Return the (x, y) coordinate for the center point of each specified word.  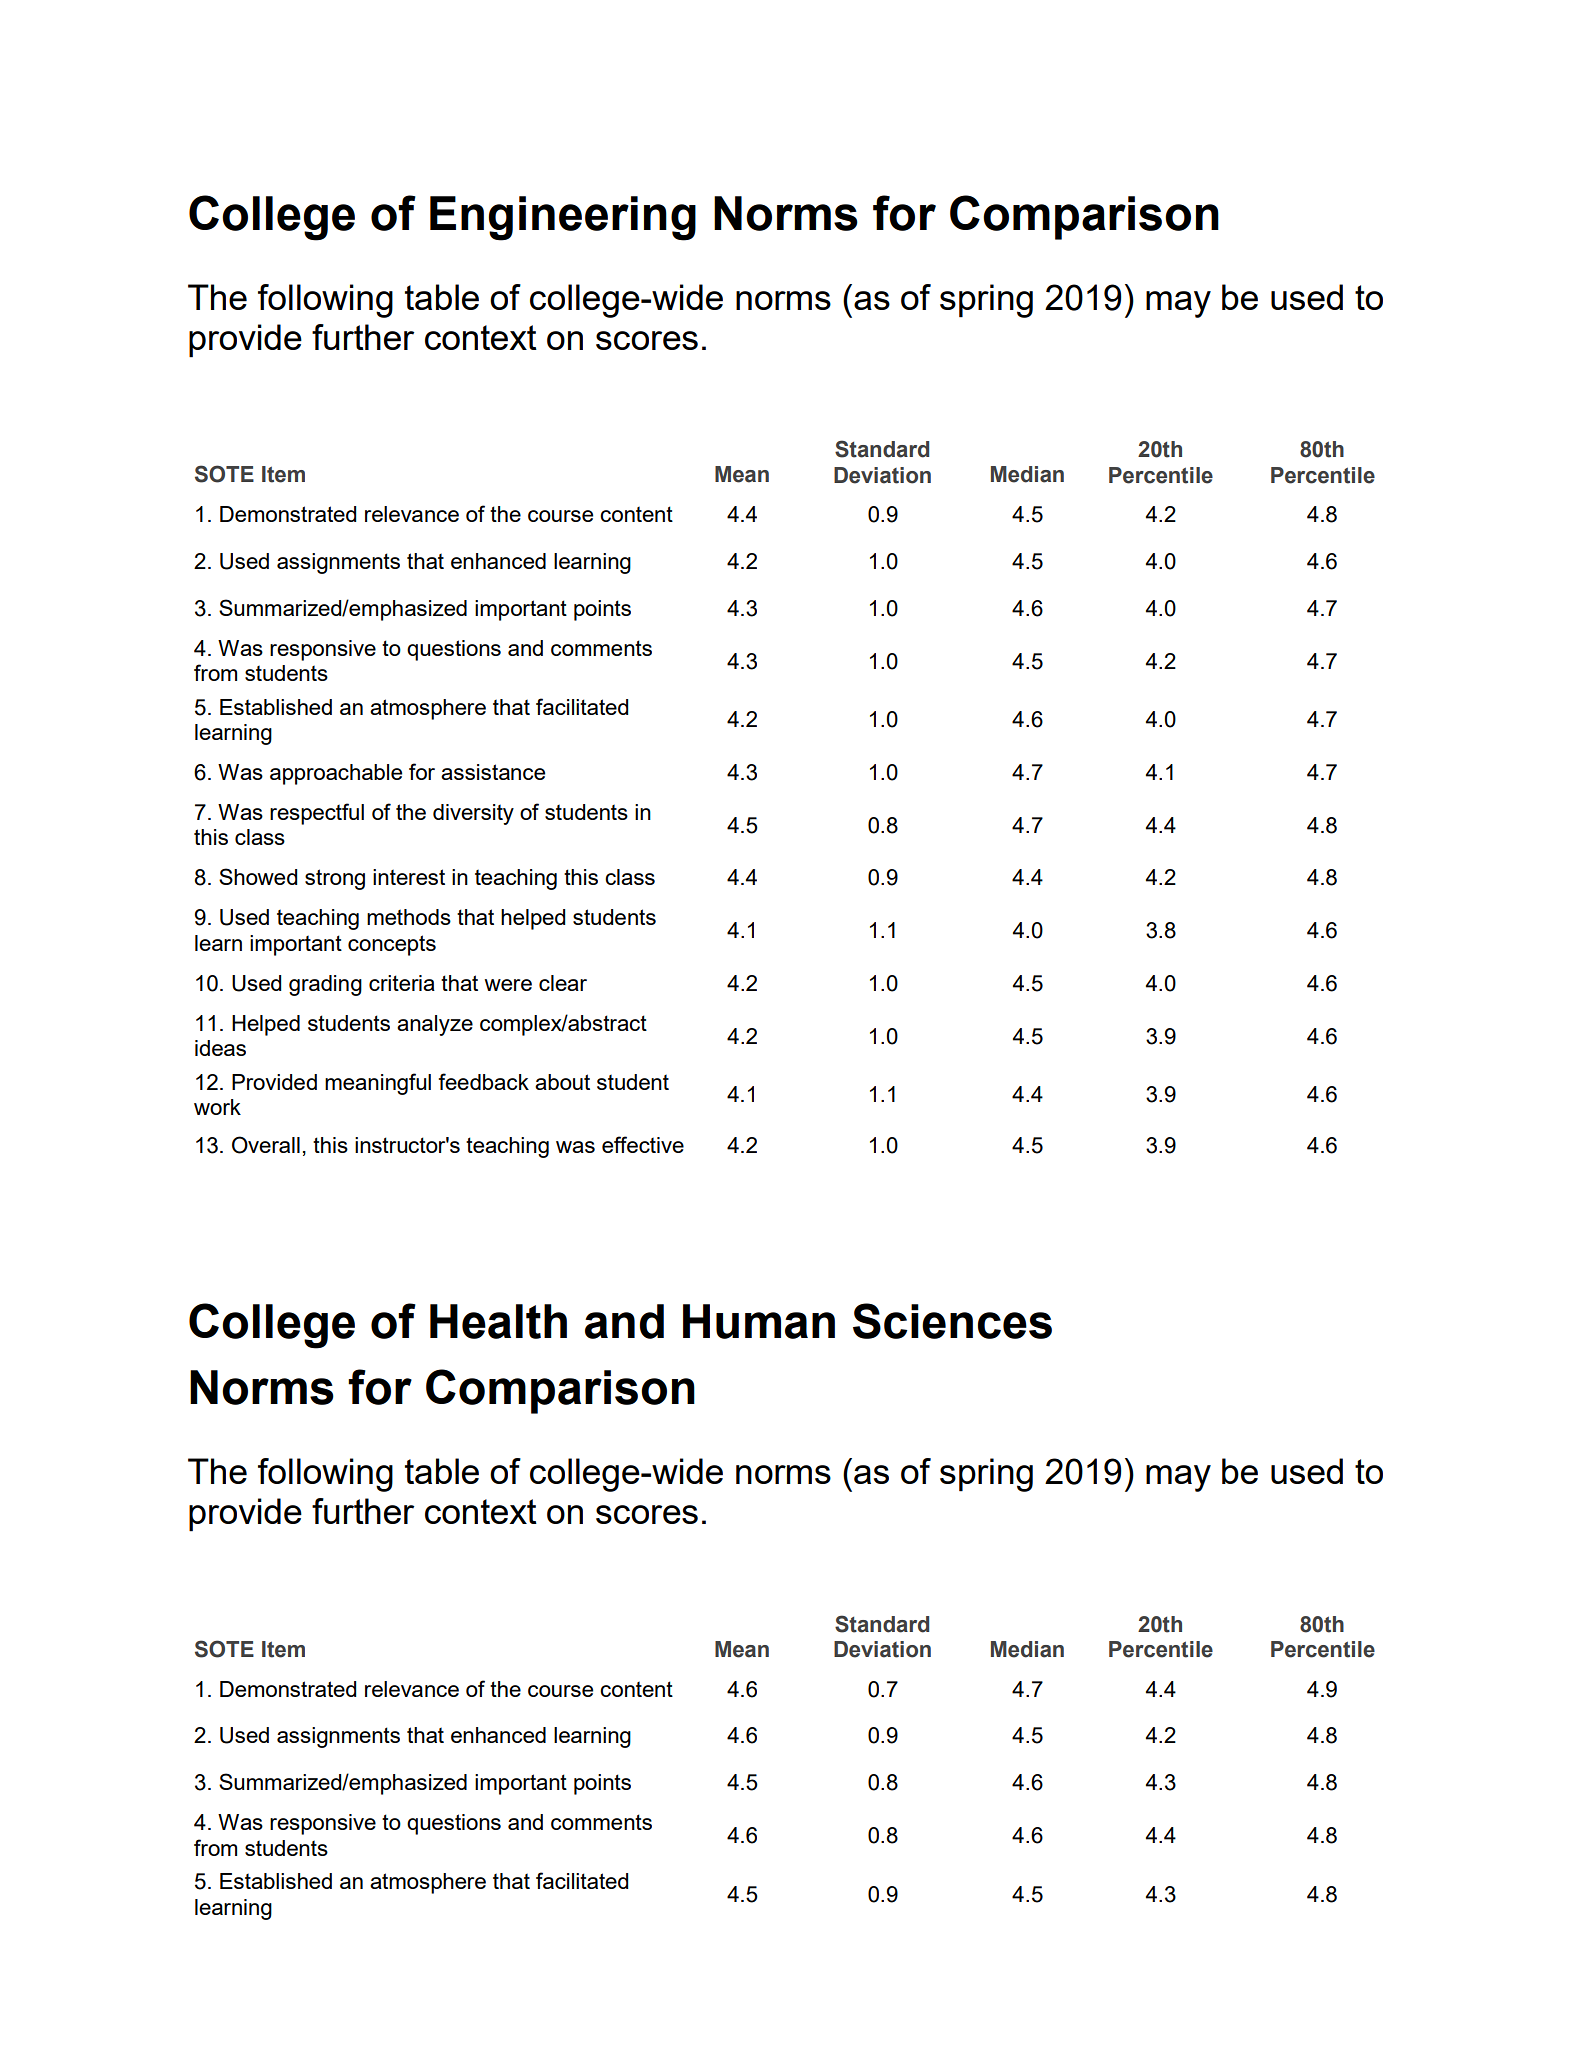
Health (498, 1321)
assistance (493, 772)
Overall (266, 1145)
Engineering (563, 218)
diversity (473, 814)
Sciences (952, 1321)
